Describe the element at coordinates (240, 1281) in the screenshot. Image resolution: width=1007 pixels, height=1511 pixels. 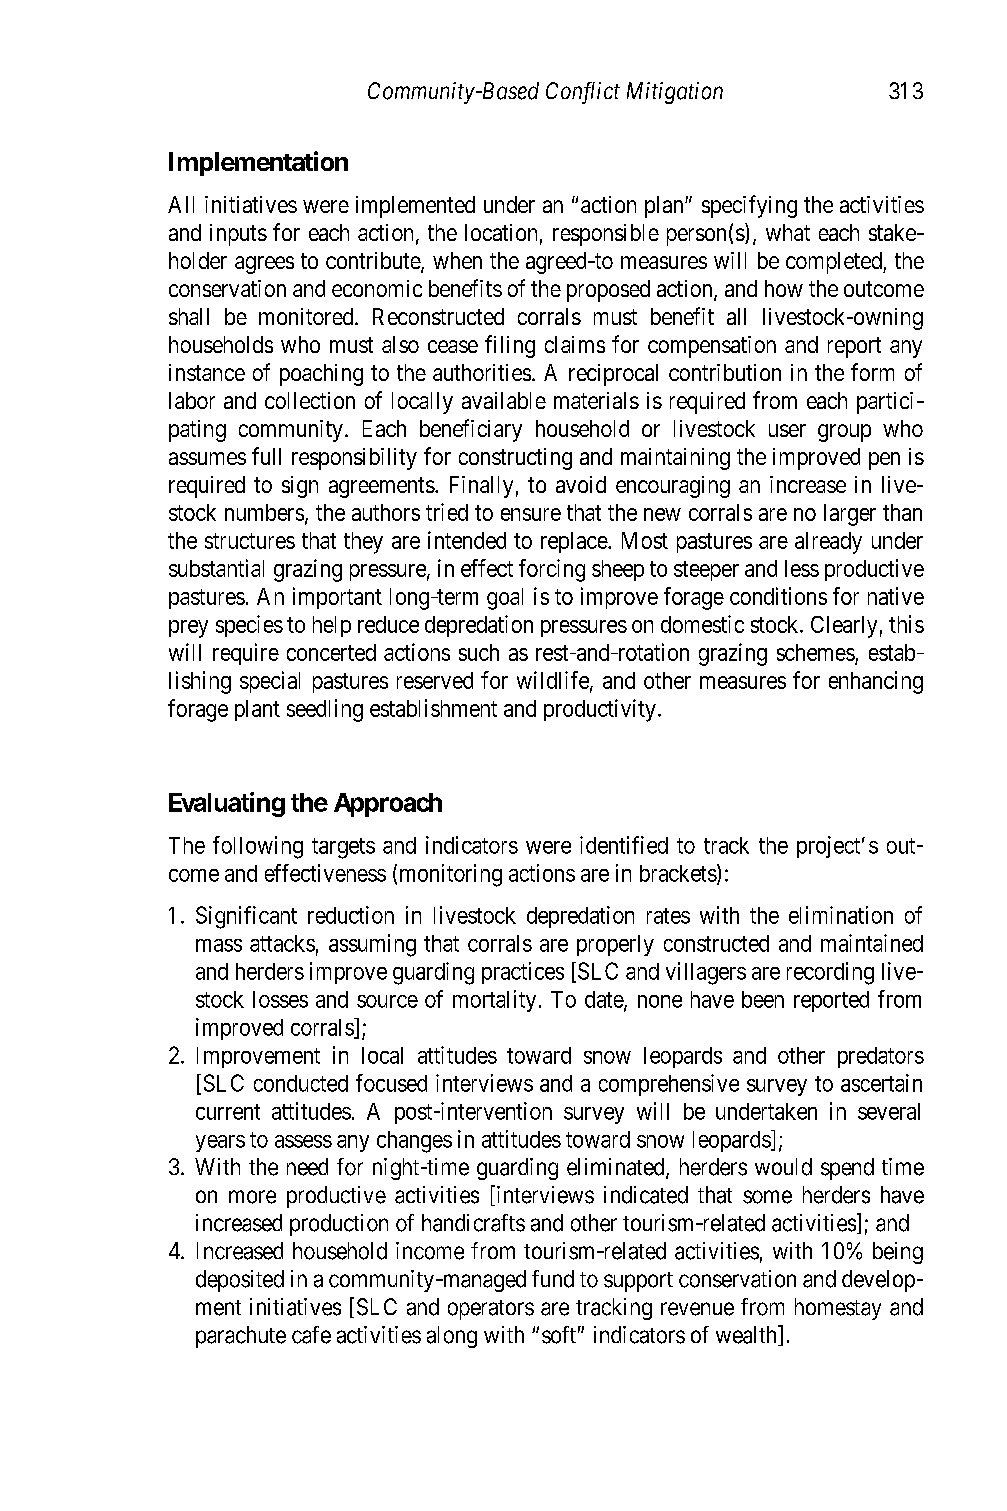
I see `deposited` at that location.
